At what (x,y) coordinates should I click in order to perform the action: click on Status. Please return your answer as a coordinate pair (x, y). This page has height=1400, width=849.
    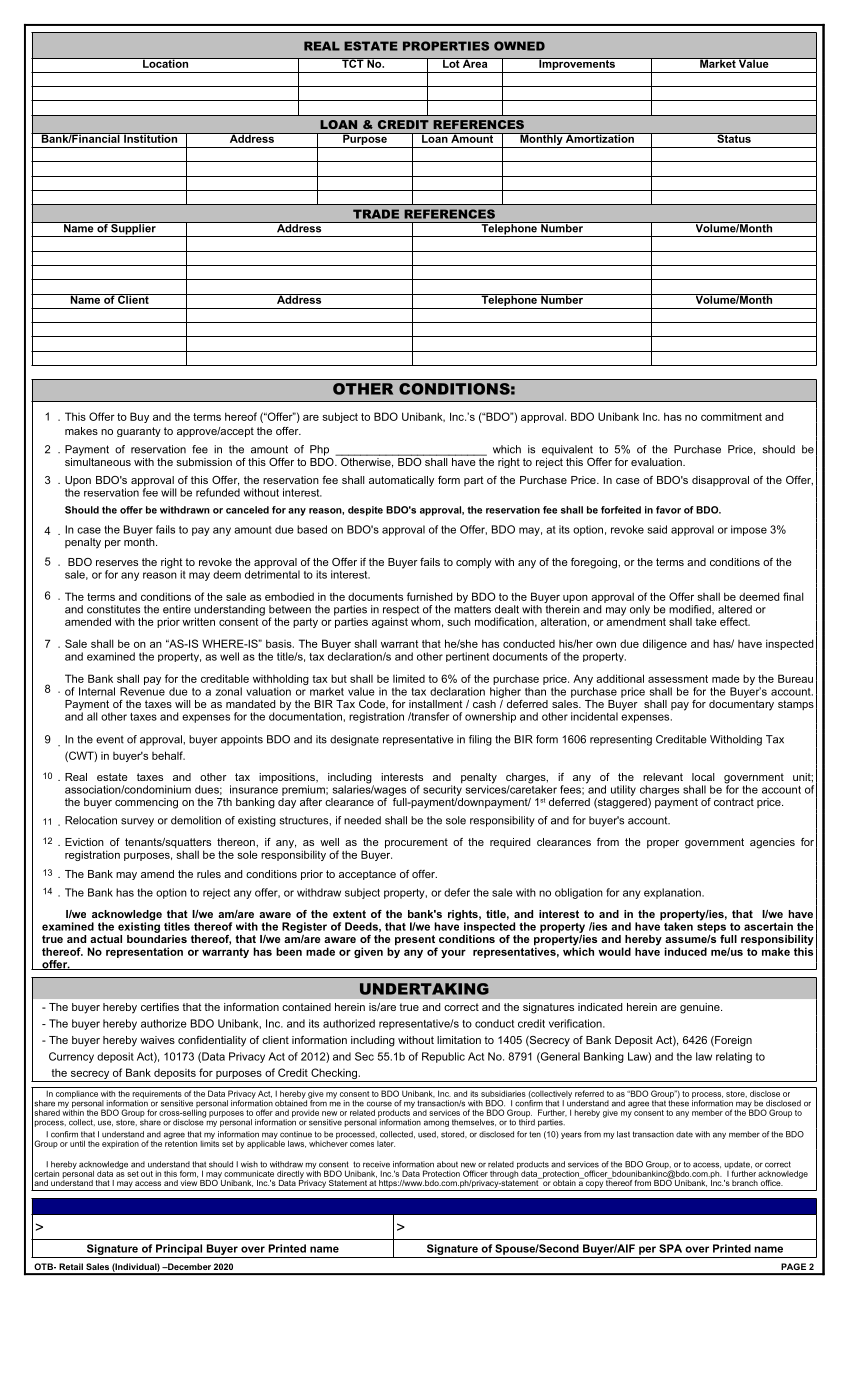
    Looking at the image, I should click on (734, 138).
